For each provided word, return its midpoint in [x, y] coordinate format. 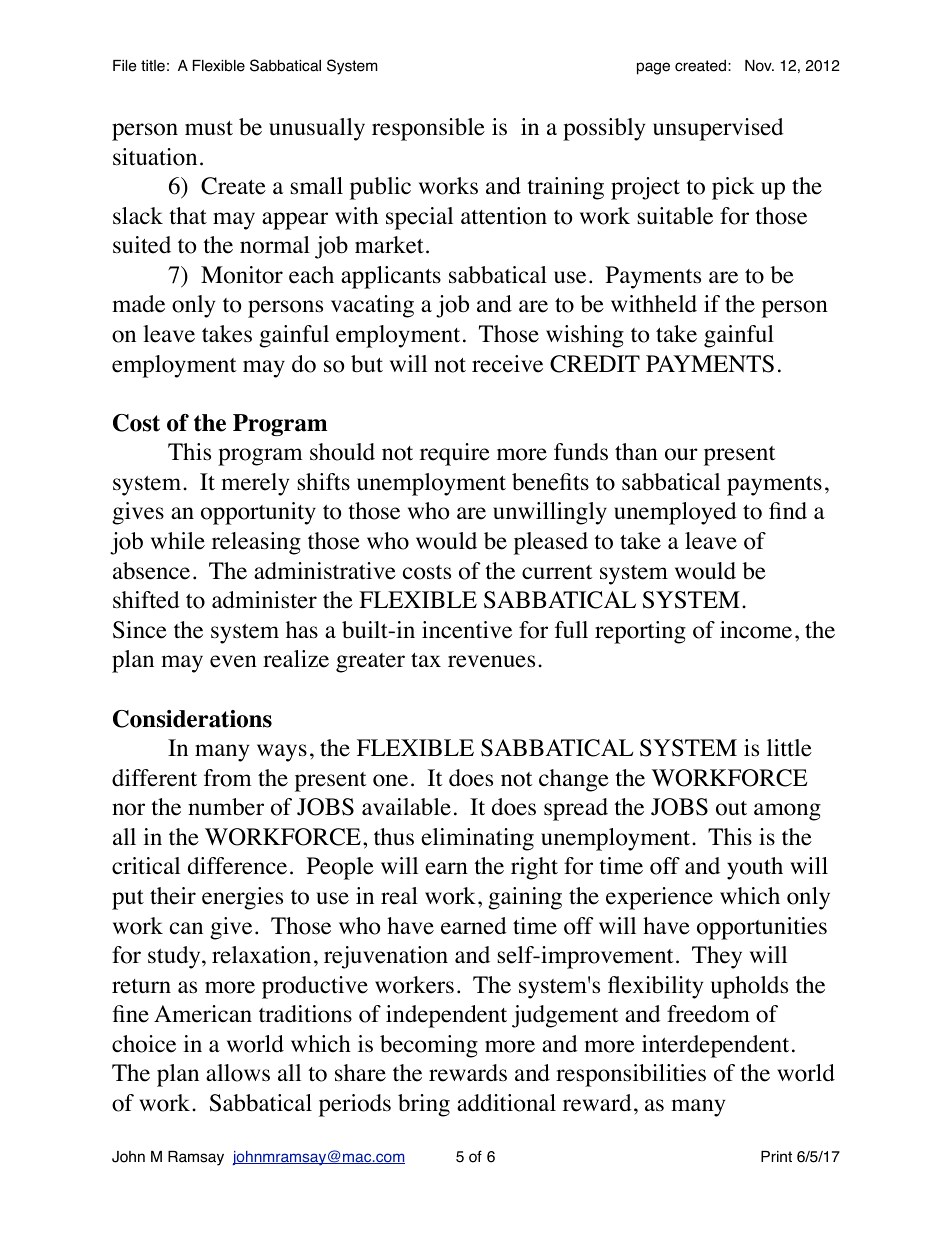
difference [237, 866]
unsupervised [718, 129]
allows [238, 1073]
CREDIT [595, 364]
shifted [146, 600]
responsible [428, 129]
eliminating [477, 839]
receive [507, 364]
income [756, 630]
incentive [467, 630]
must [209, 128]
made [138, 304]
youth [755, 868]
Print [776, 1156]
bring [424, 1105]
